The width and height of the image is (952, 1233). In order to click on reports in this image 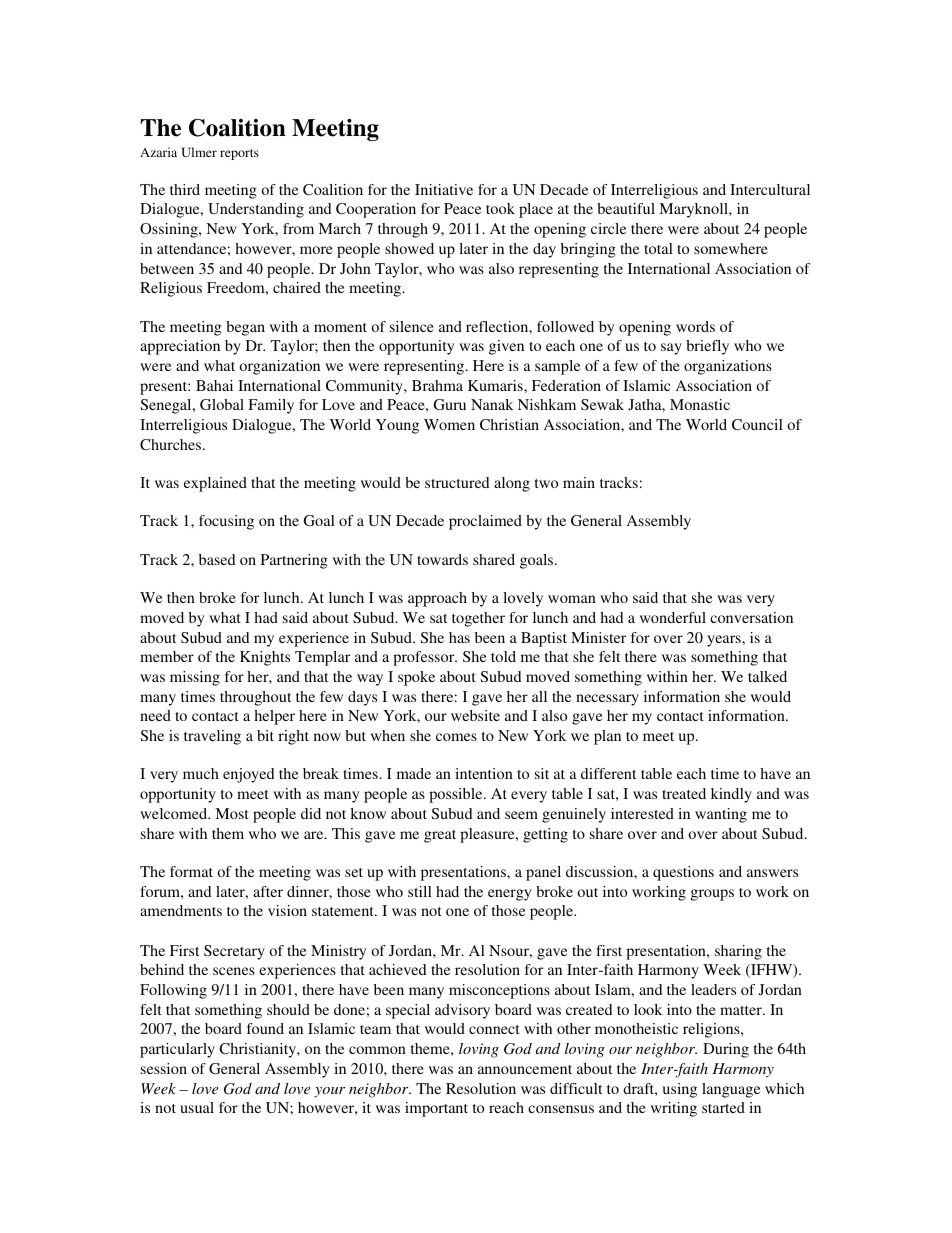, I will do `click(239, 154)`.
